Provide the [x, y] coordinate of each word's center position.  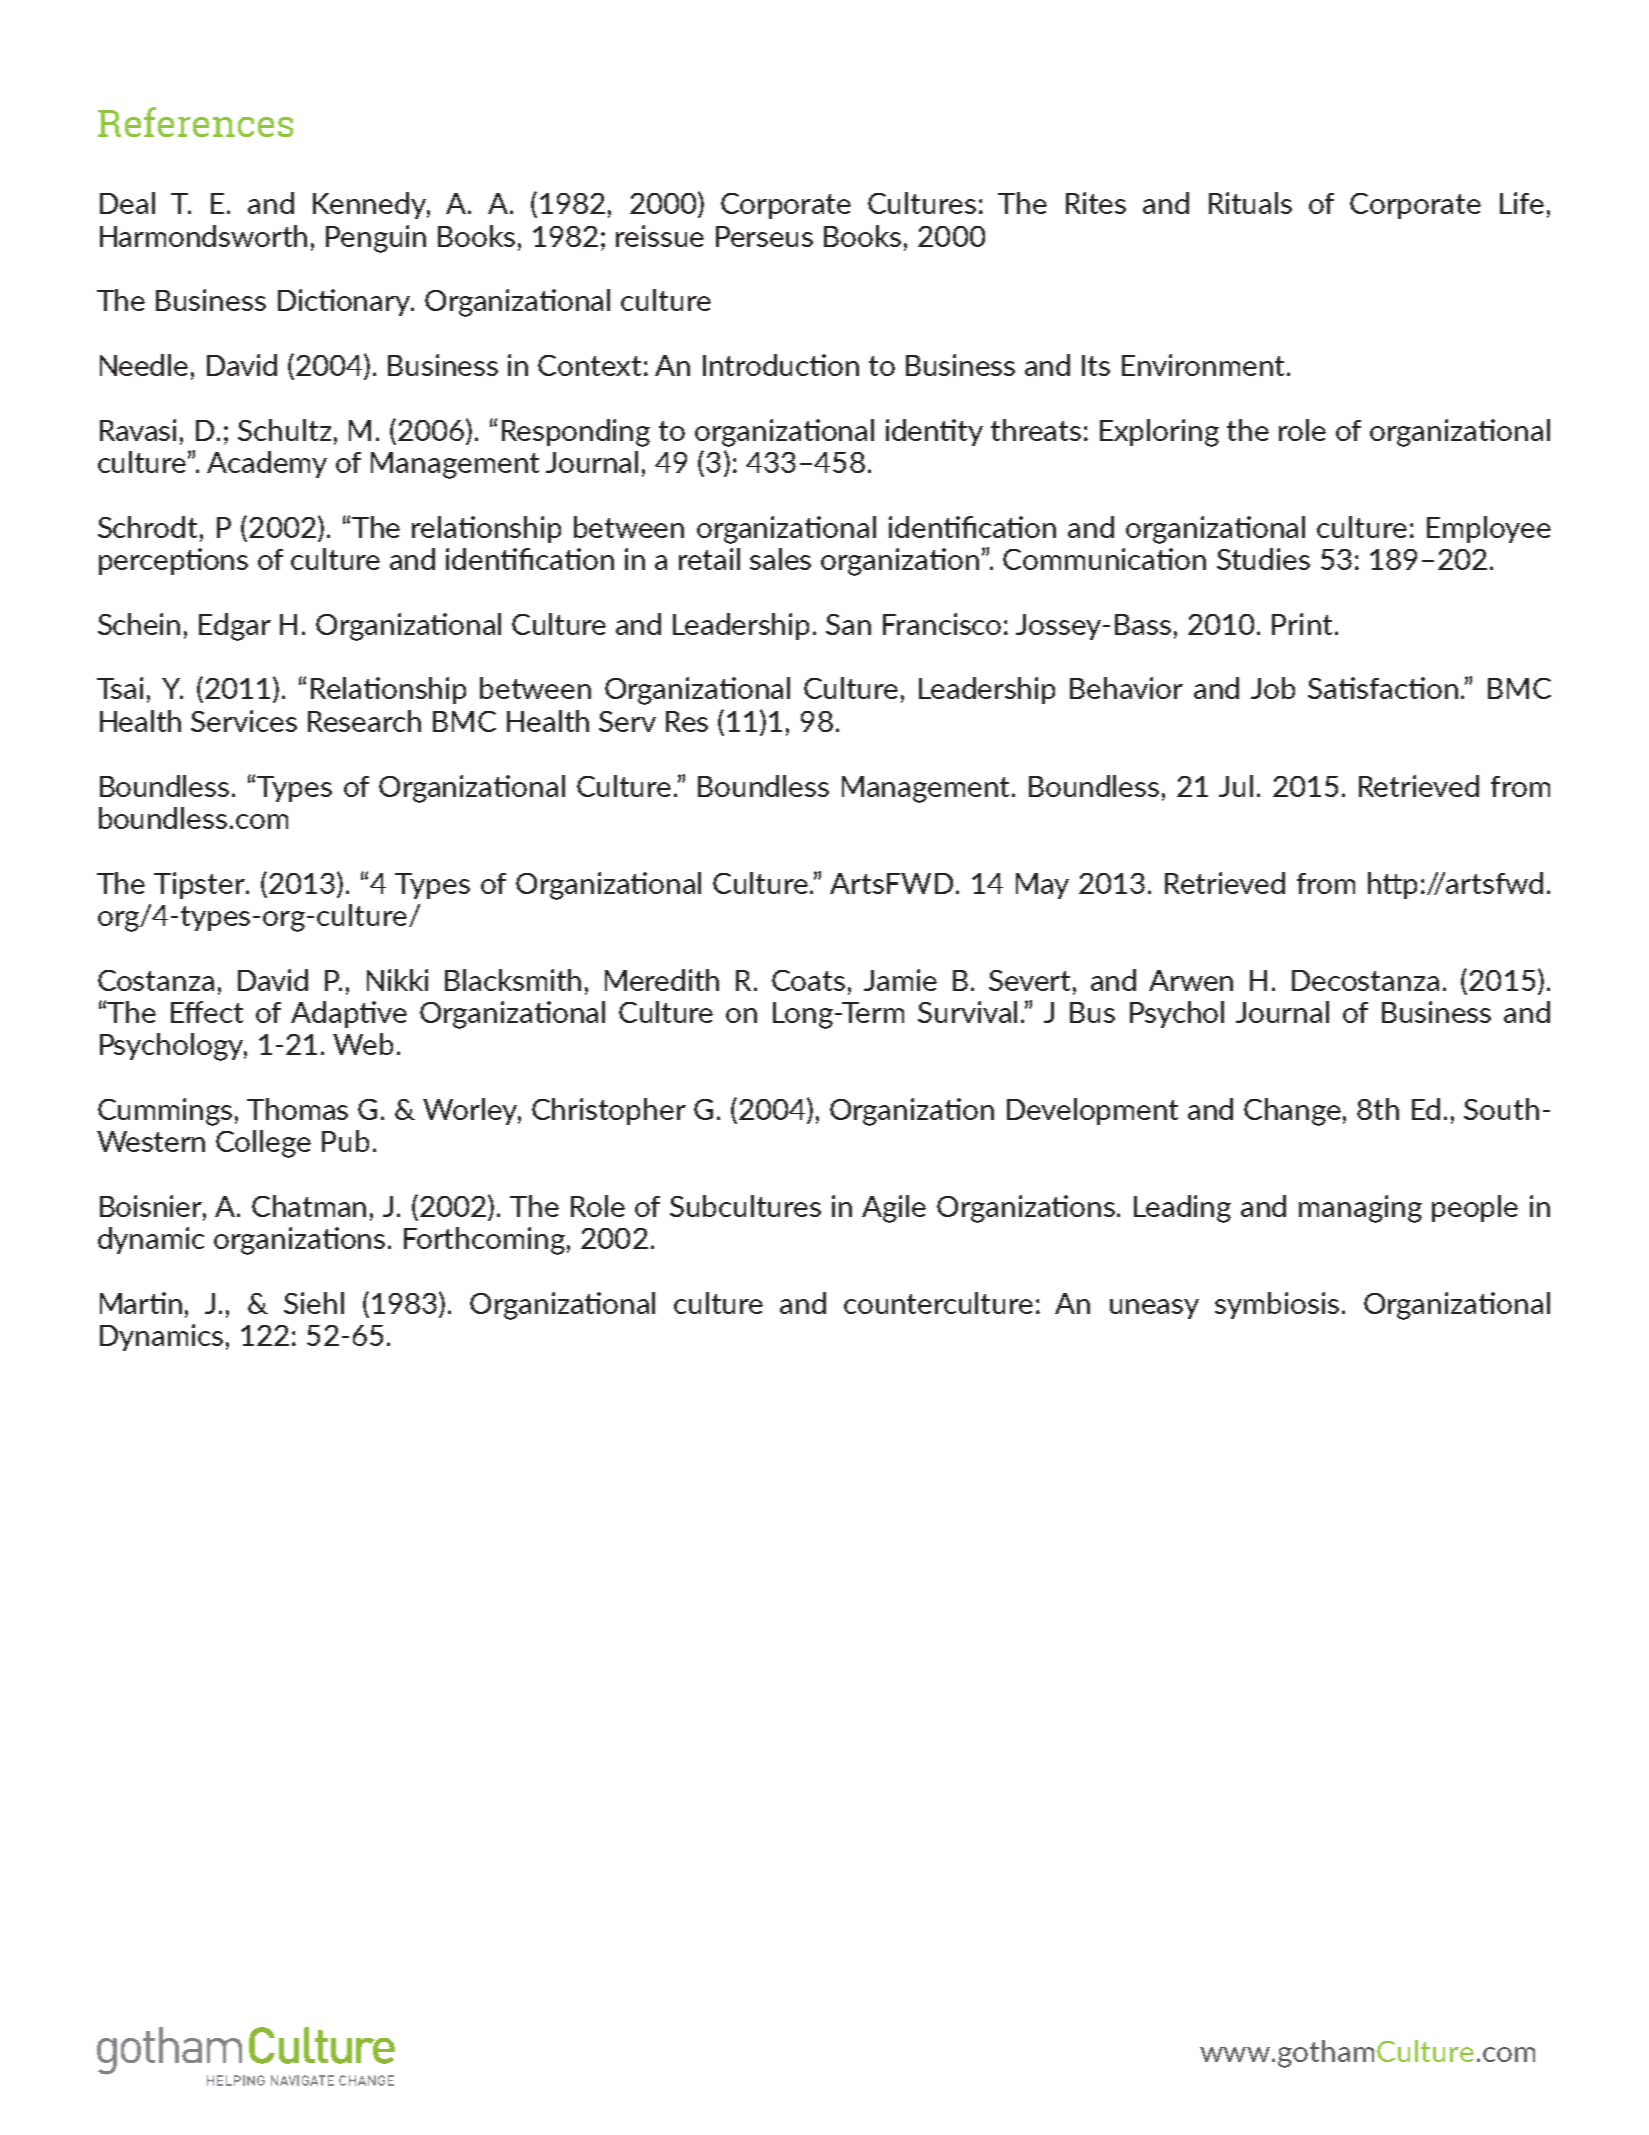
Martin [141, 1303]
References [195, 122]
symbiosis [1277, 1305]
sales [780, 559]
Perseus [764, 236]
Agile [894, 1209]
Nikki [397, 980]
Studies [1263, 559]
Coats [808, 980]
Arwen [1191, 980]
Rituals [1250, 203]
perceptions [173, 561]
